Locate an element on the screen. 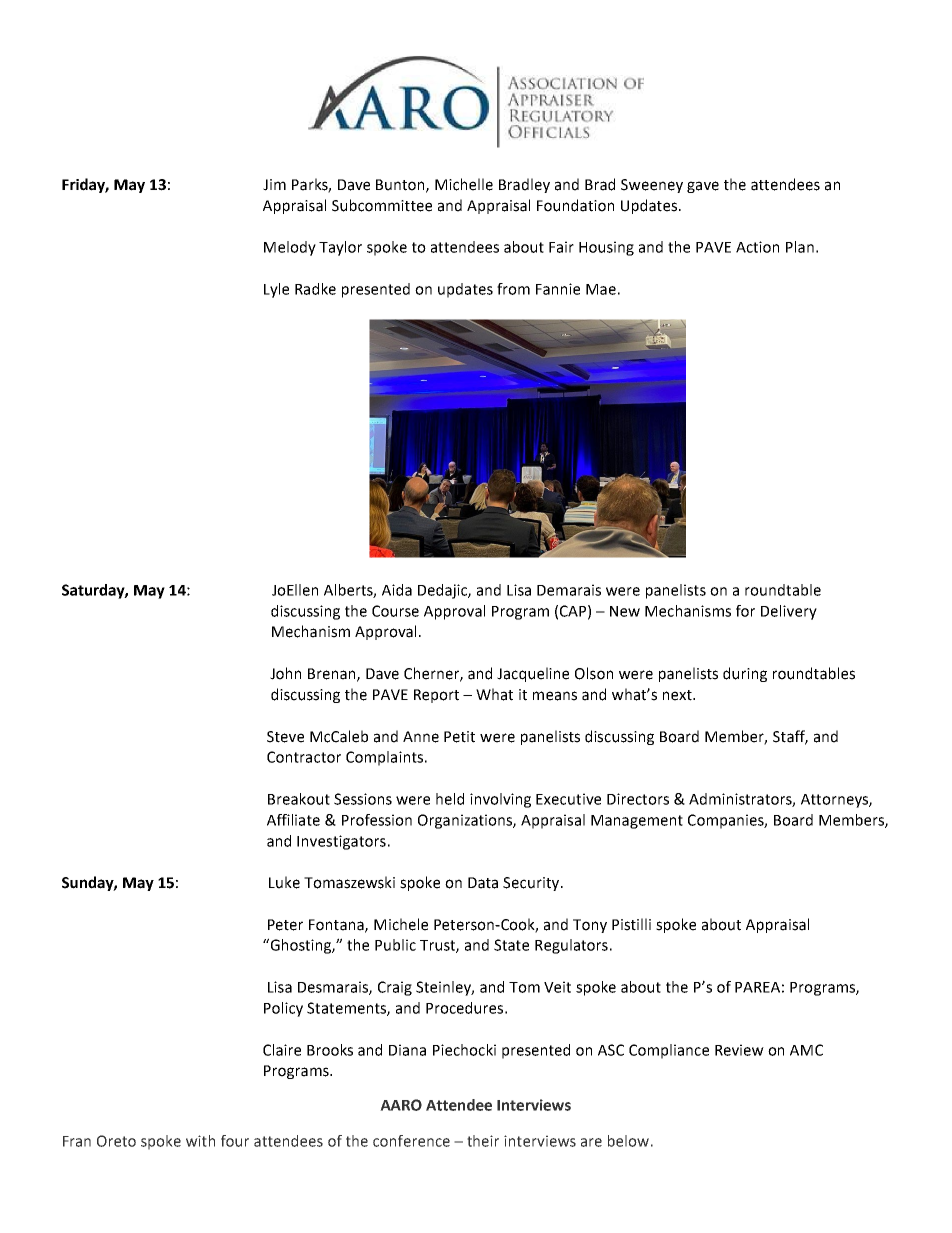  during is located at coordinates (745, 674).
